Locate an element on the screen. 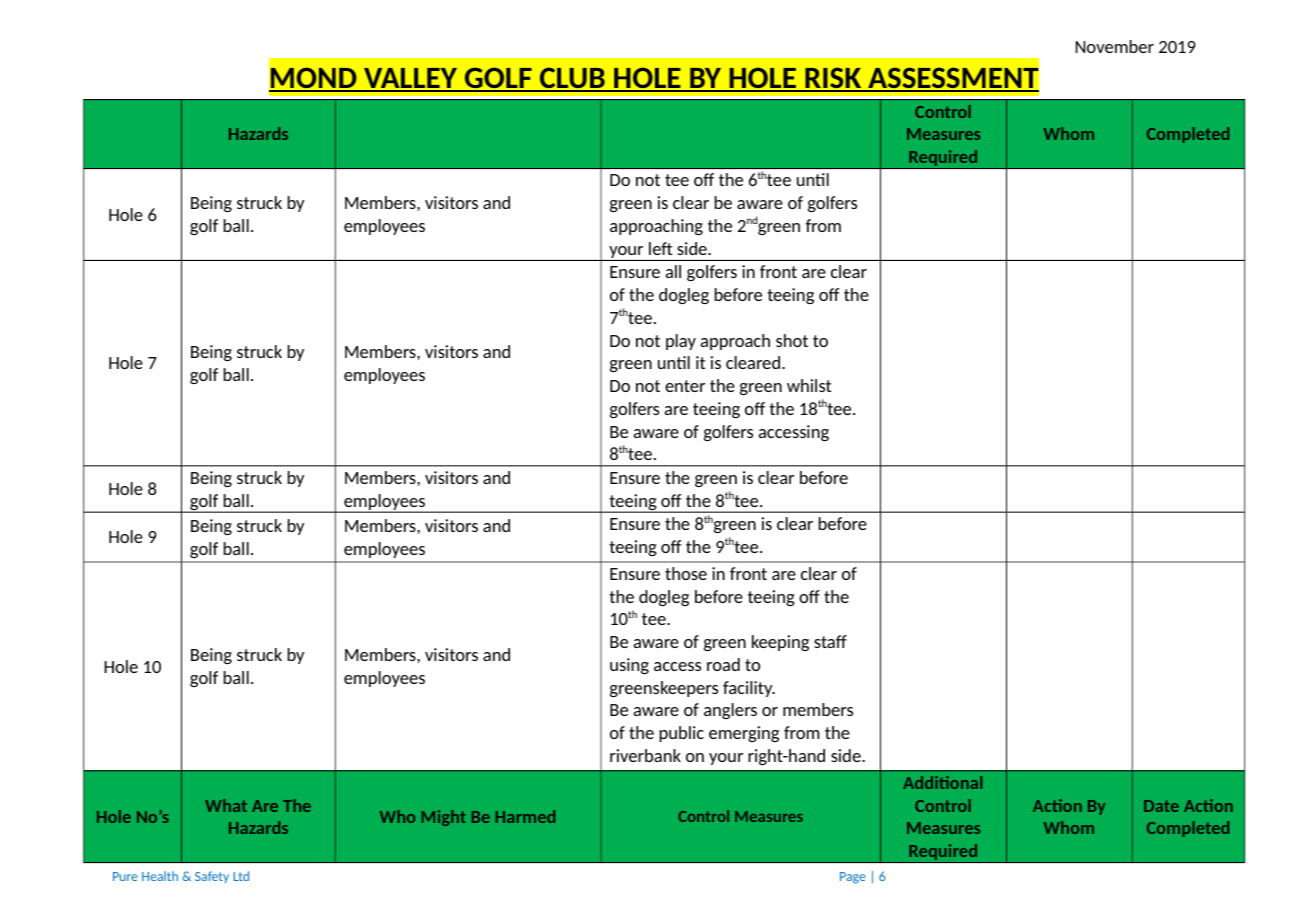  Harmed is located at coordinates (525, 816).
